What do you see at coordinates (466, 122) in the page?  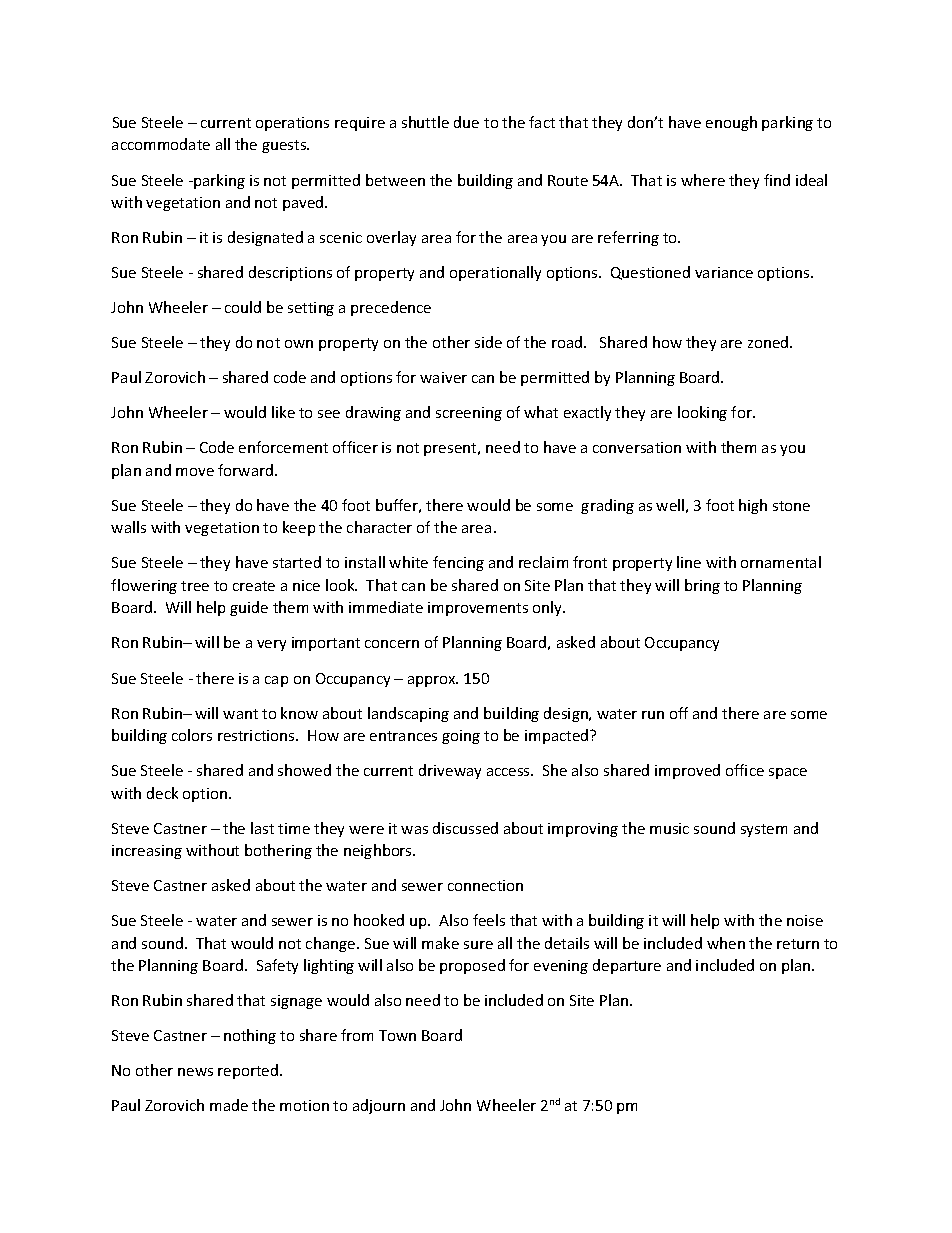 I see `due` at bounding box center [466, 122].
